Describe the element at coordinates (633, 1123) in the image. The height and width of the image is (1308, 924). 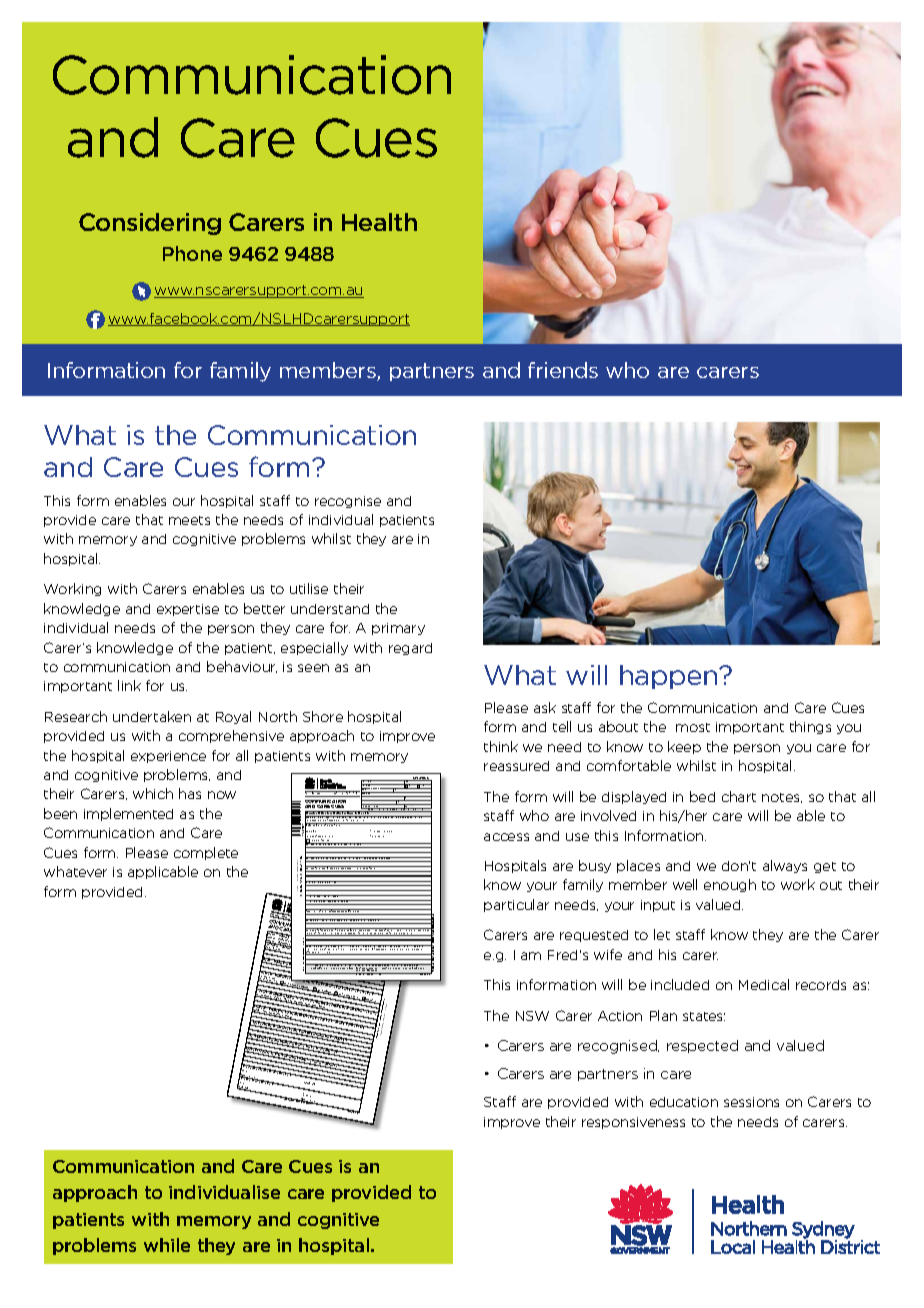
I see `responsiveness` at that location.
